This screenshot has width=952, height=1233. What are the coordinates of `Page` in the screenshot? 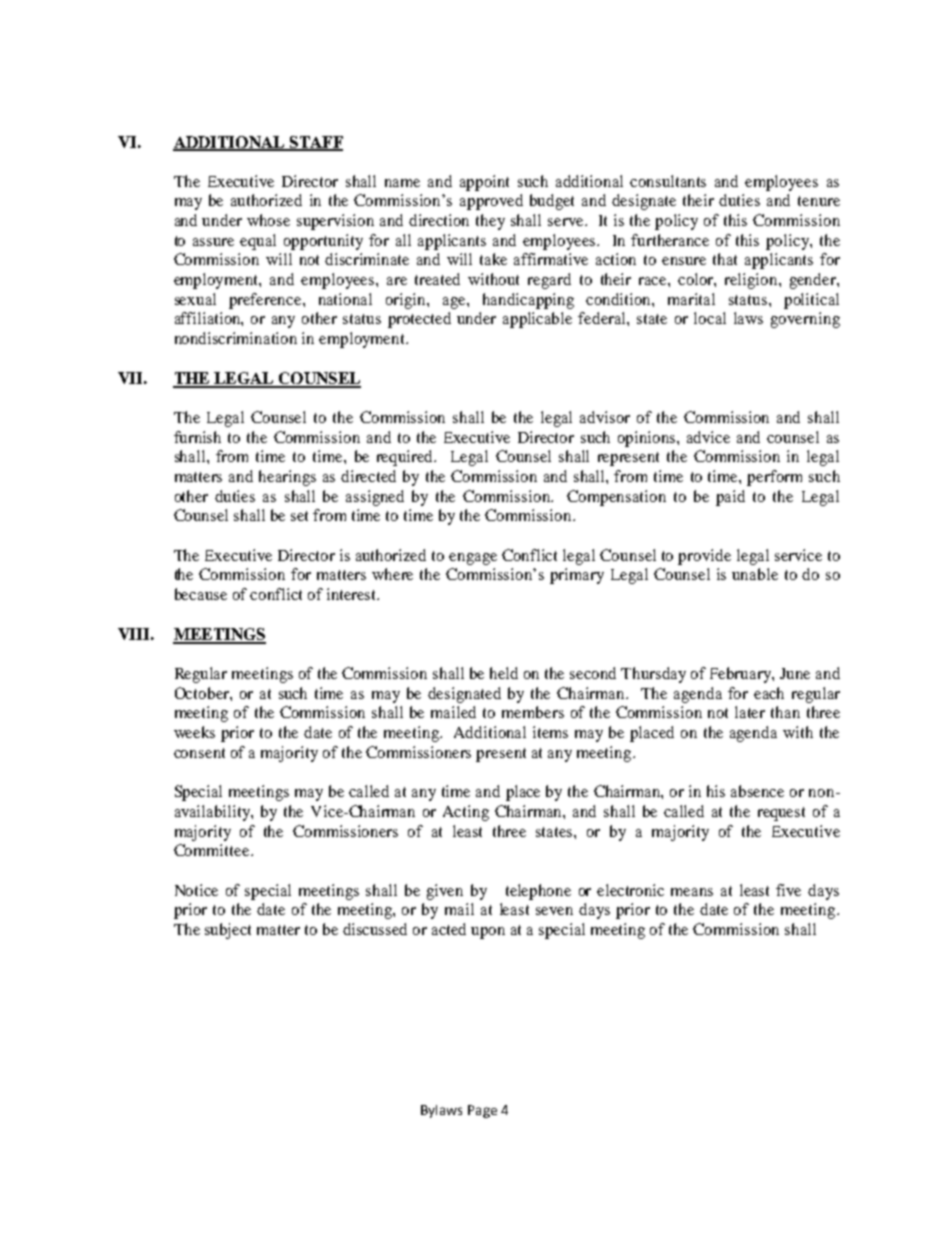 It's located at (482, 1111).
